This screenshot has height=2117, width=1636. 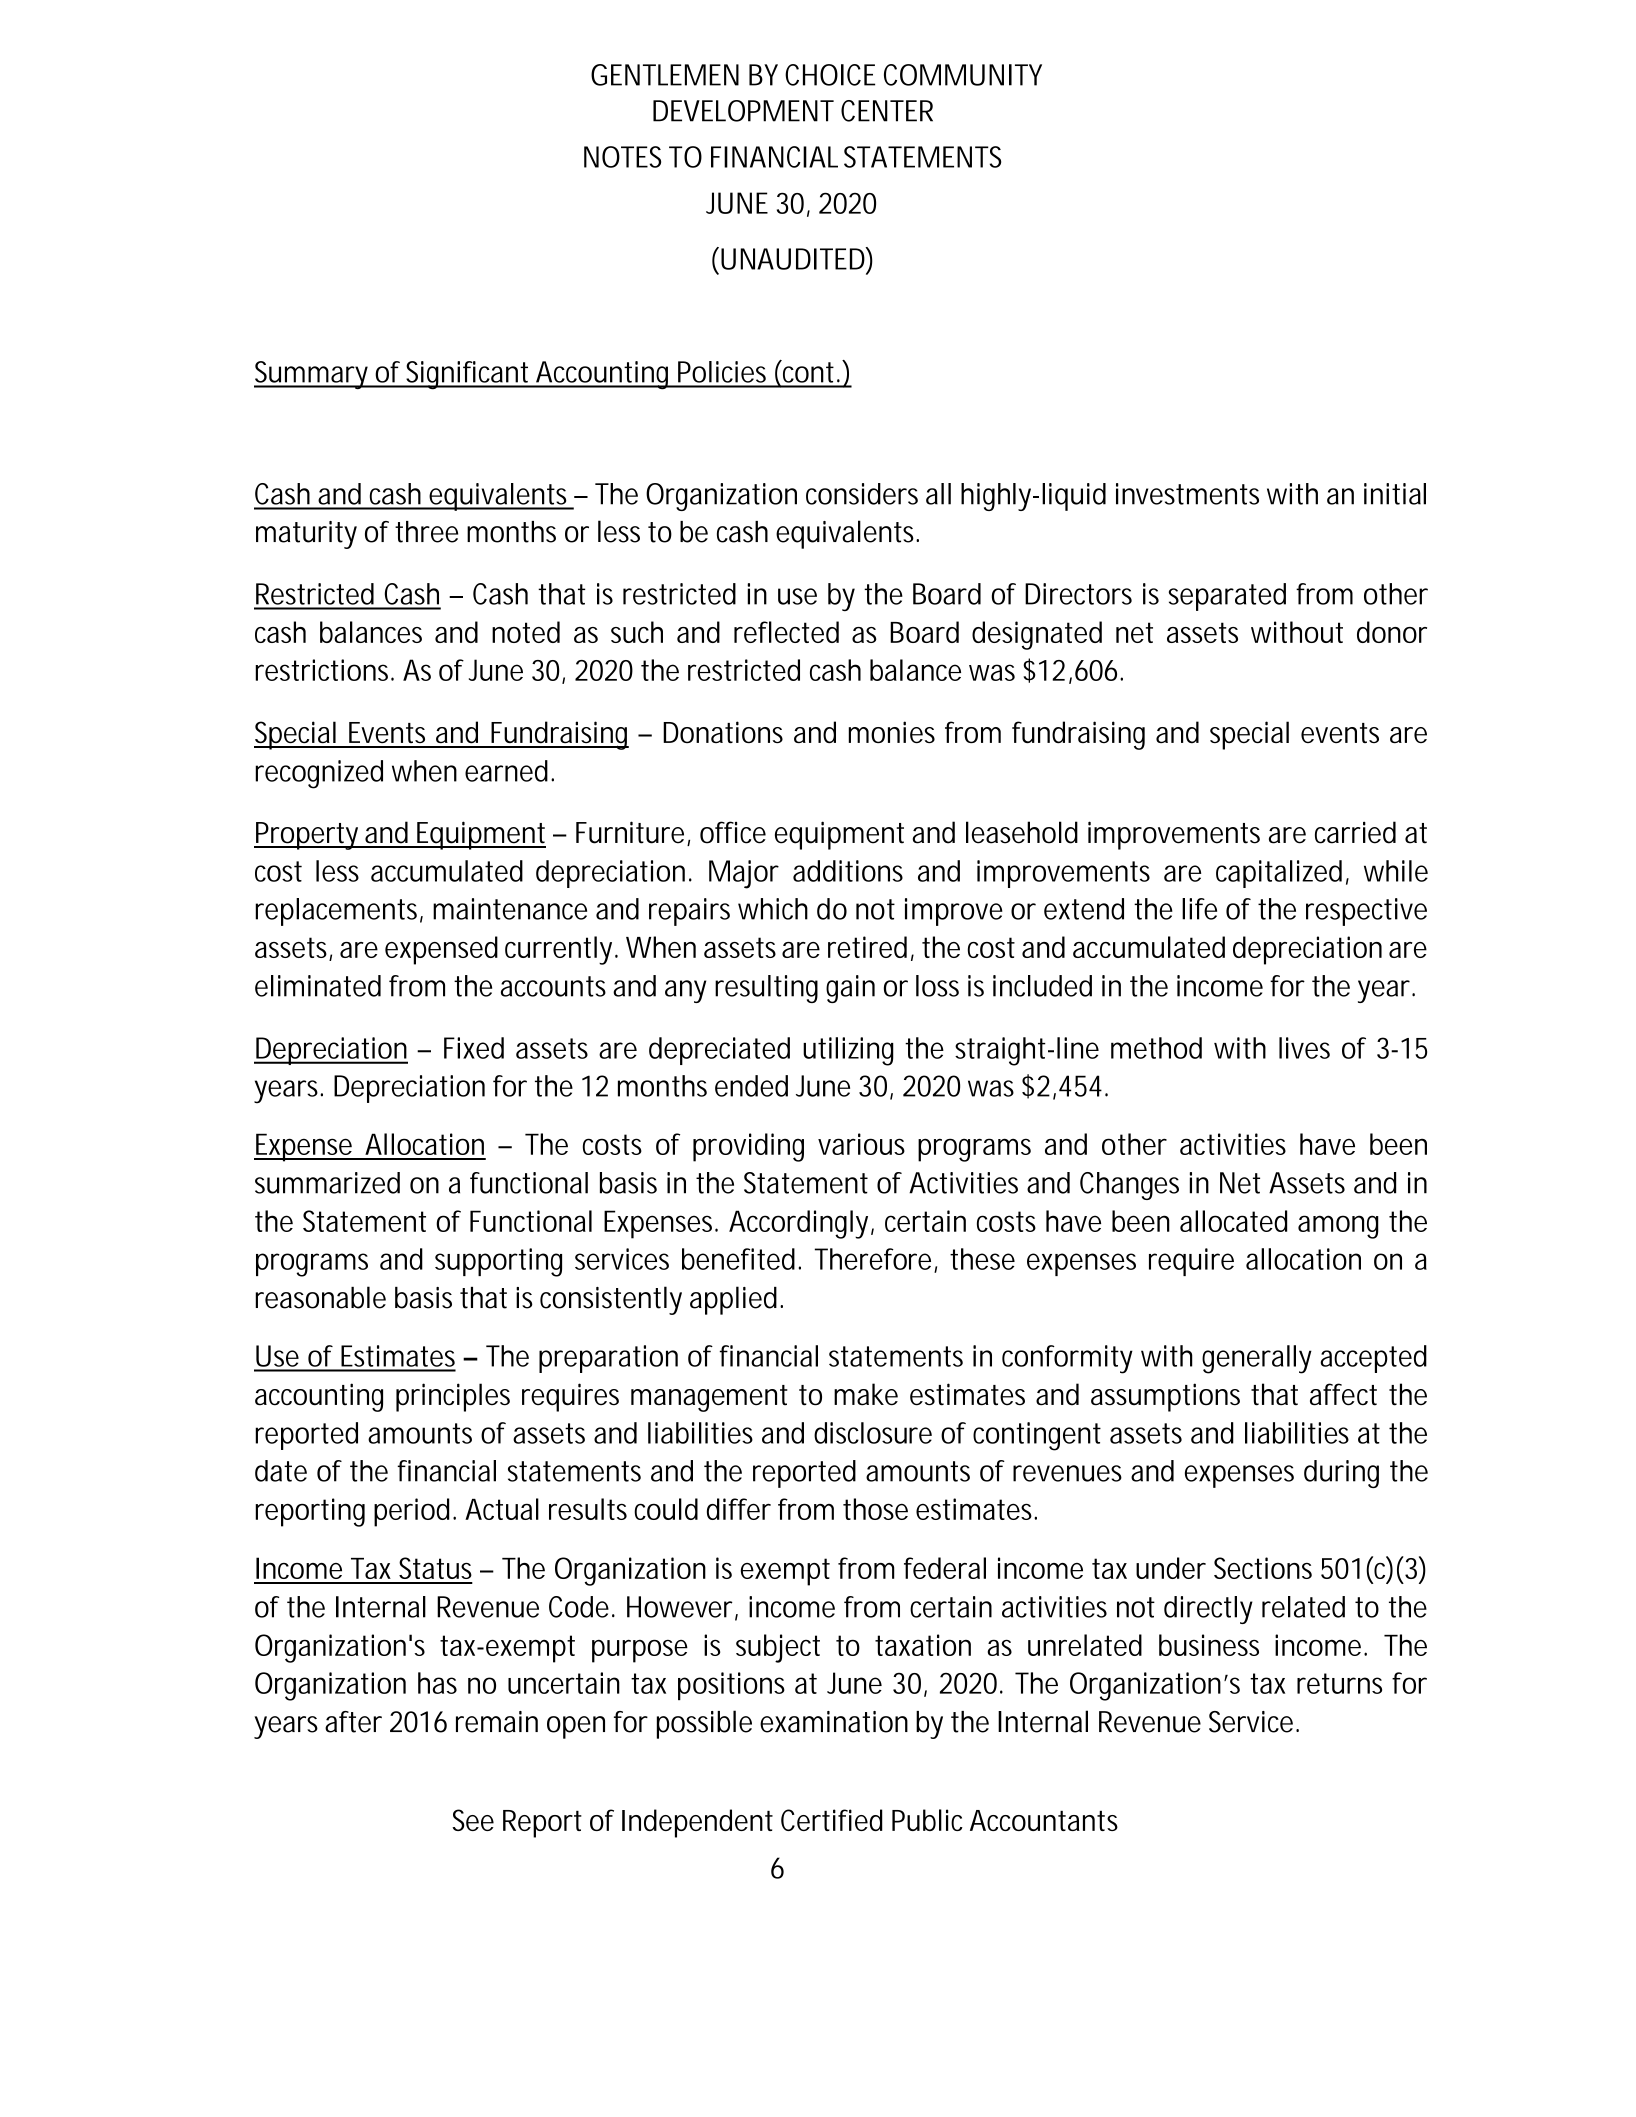 What do you see at coordinates (339, 912) in the screenshot?
I see `replacements` at bounding box center [339, 912].
